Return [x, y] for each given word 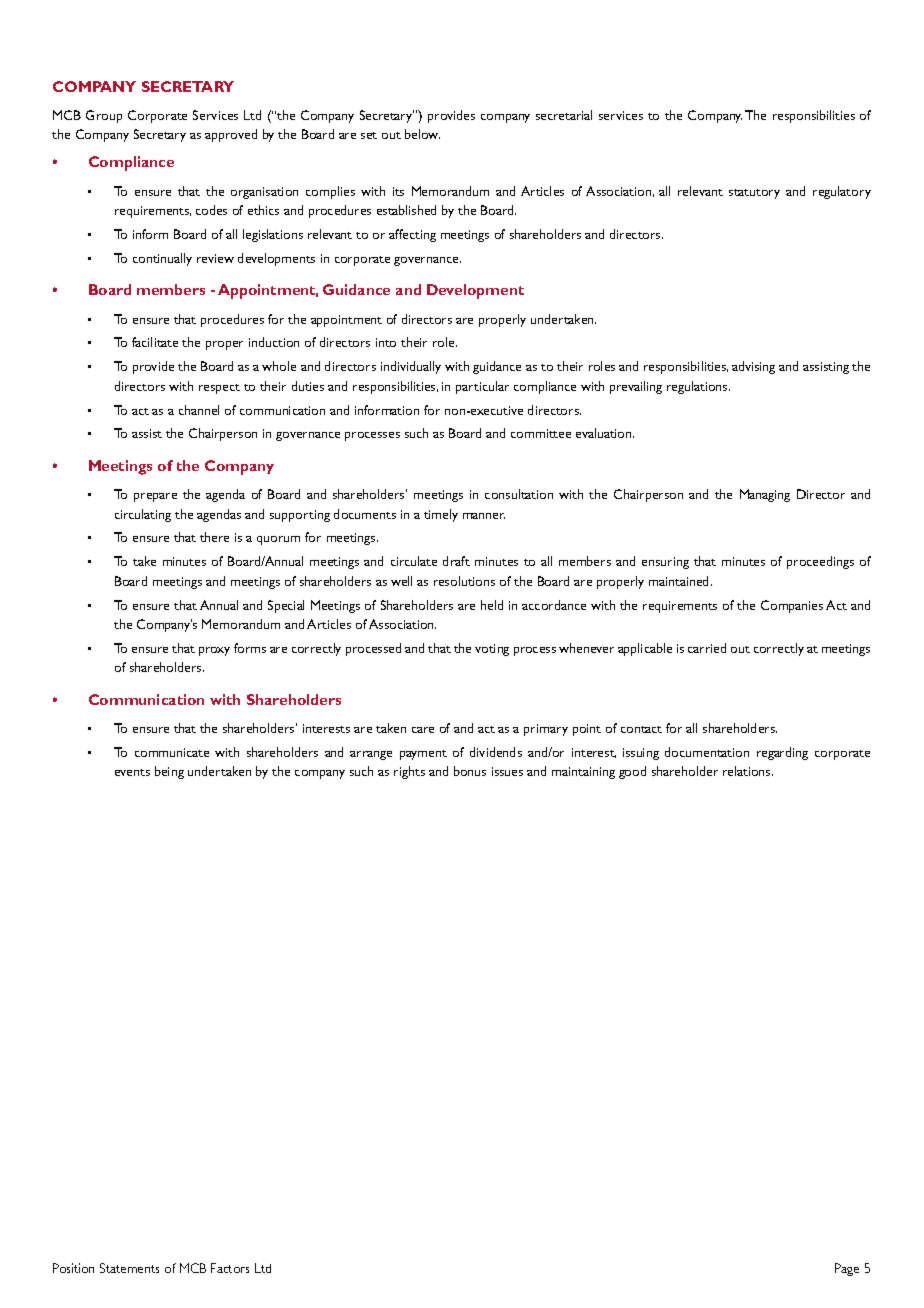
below [422, 134]
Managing [765, 495]
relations [748, 771]
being [169, 772]
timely [441, 515]
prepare [155, 497]
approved [231, 135]
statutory [754, 194]
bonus [470, 771]
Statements [129, 1268]
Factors [230, 1268]
